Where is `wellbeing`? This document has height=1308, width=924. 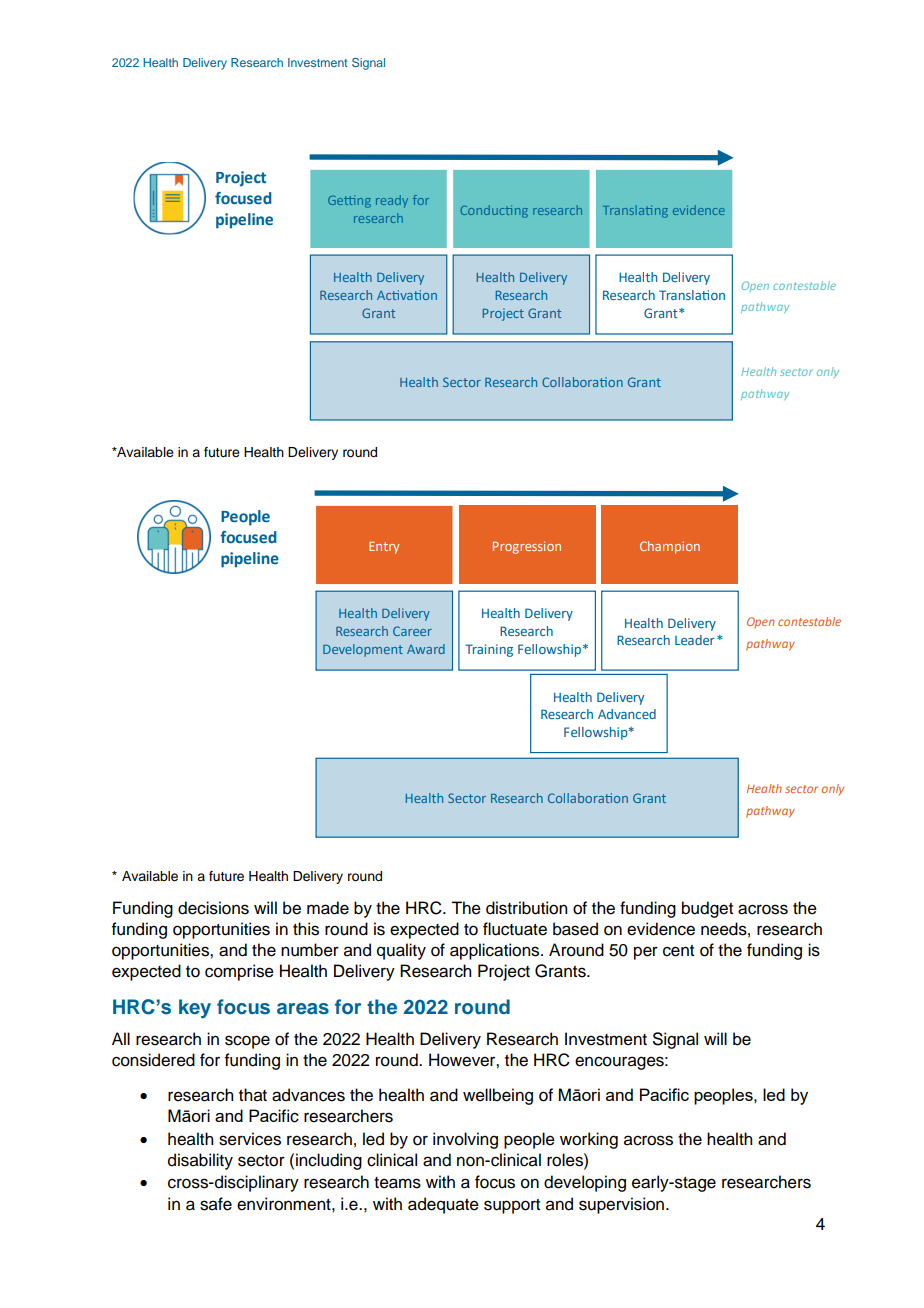
wellbeing is located at coordinates (498, 1096).
